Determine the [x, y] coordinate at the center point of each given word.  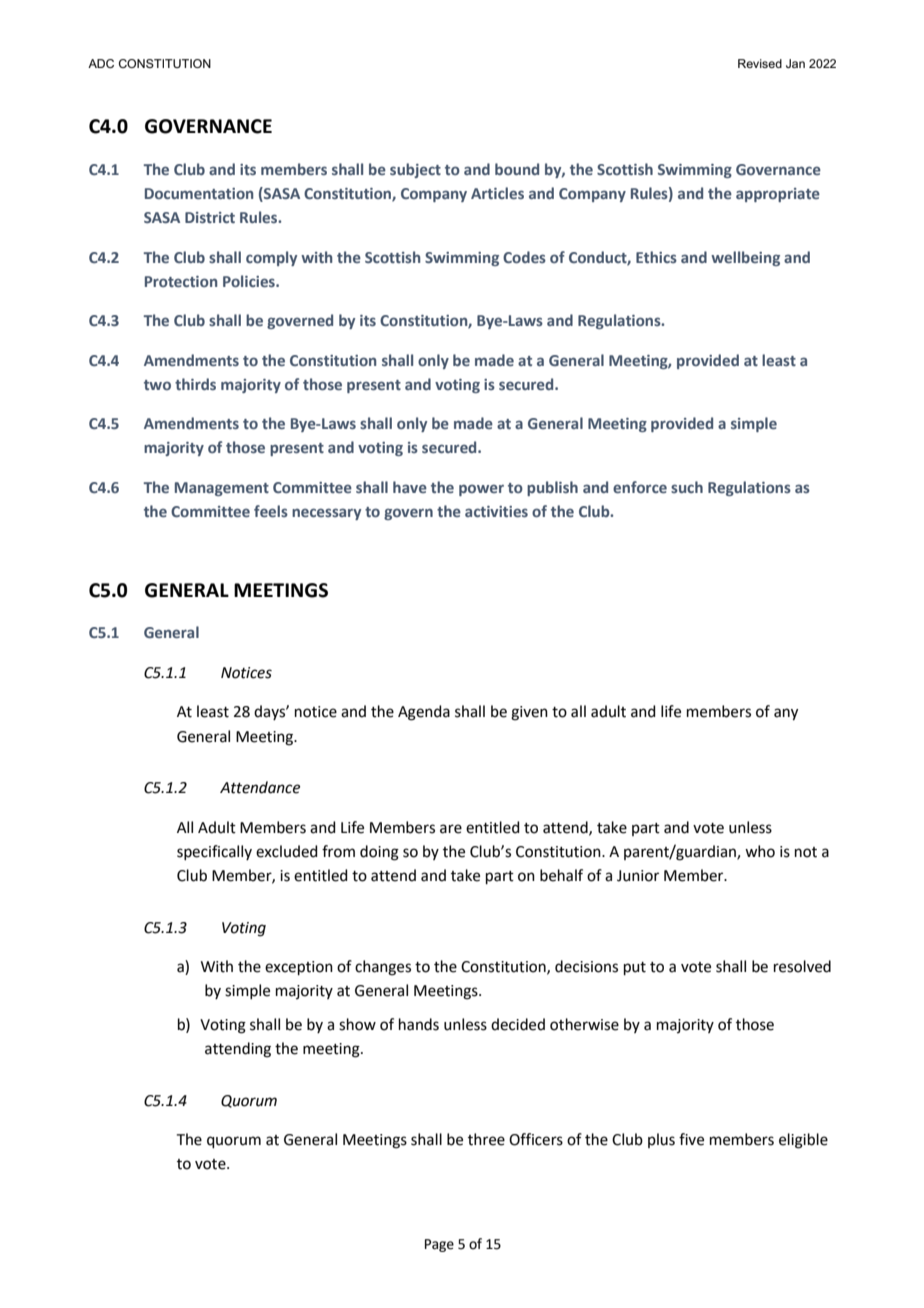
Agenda [424, 713]
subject [415, 170]
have [410, 487]
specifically [214, 852]
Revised [760, 63]
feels [271, 511]
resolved [802, 966]
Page [439, 1245]
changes [383, 968]
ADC [101, 63]
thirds [195, 384]
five [691, 1139]
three [486, 1139]
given [529, 713]
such [687, 487]
